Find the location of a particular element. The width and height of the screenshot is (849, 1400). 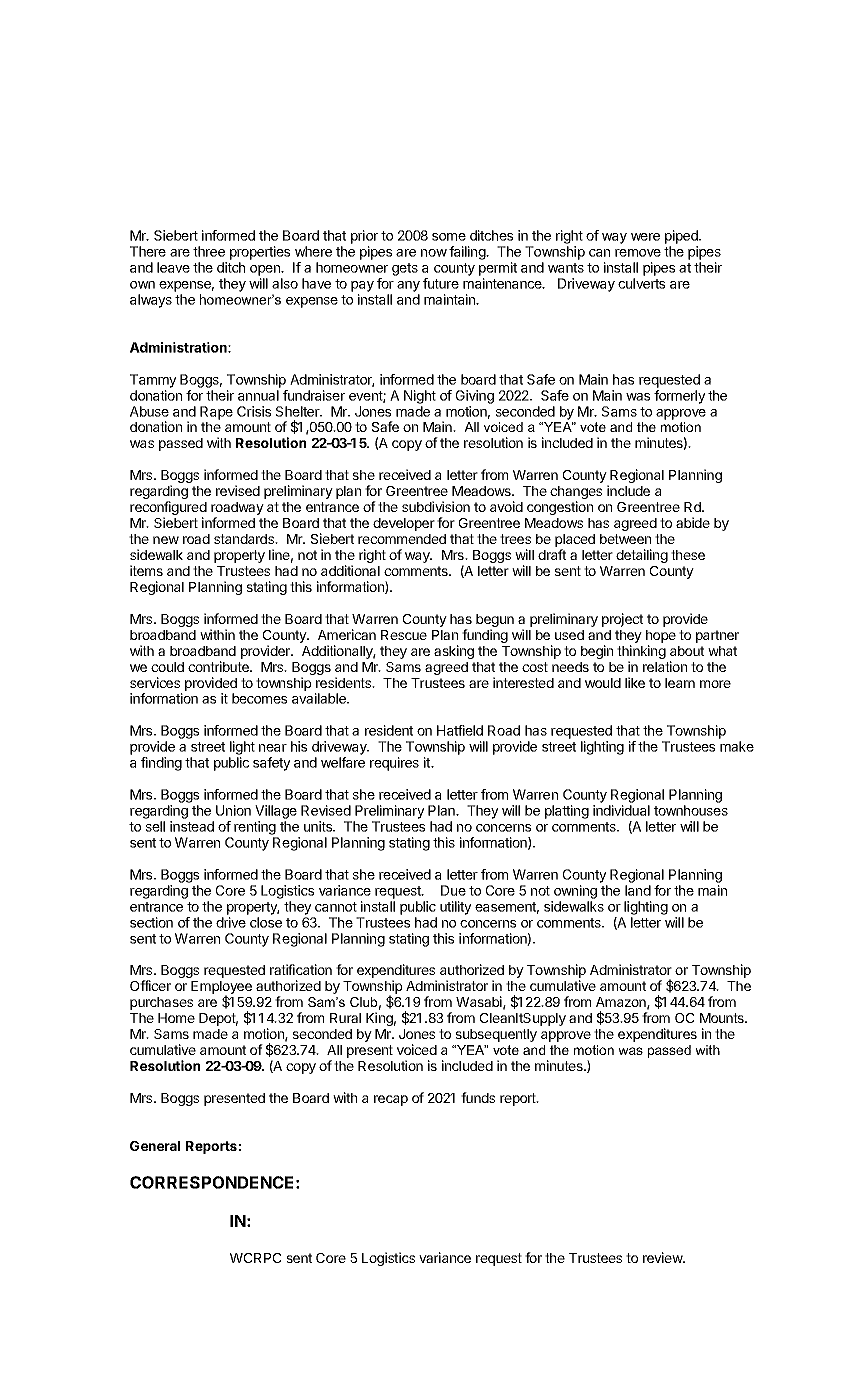

funds is located at coordinates (478, 1097).
